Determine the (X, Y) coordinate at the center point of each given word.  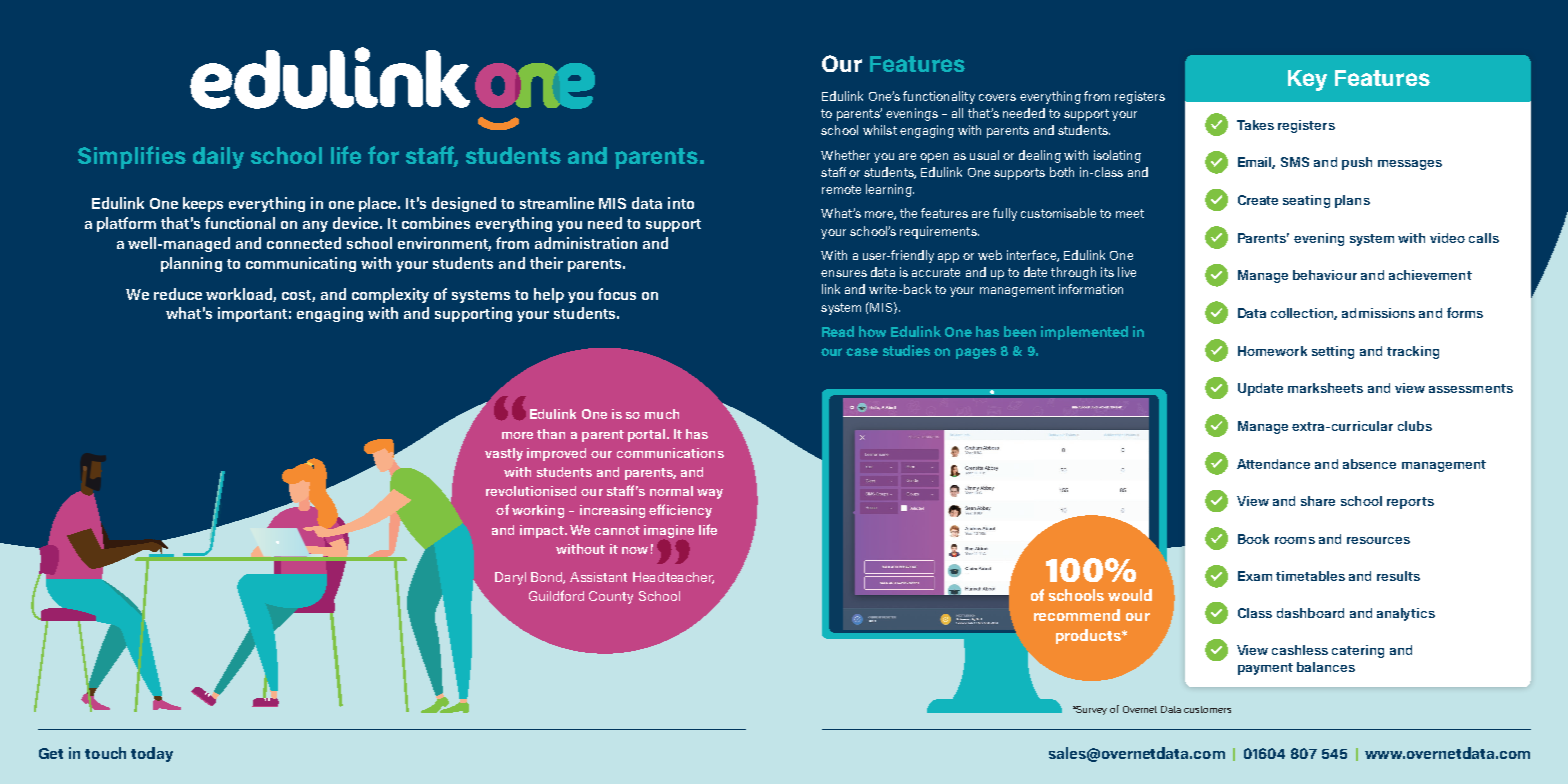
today (152, 754)
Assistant (598, 577)
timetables (1310, 576)
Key (1307, 80)
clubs (1415, 426)
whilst (880, 130)
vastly (504, 454)
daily (218, 158)
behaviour (1325, 275)
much (662, 414)
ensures (844, 273)
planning (191, 264)
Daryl (510, 578)
